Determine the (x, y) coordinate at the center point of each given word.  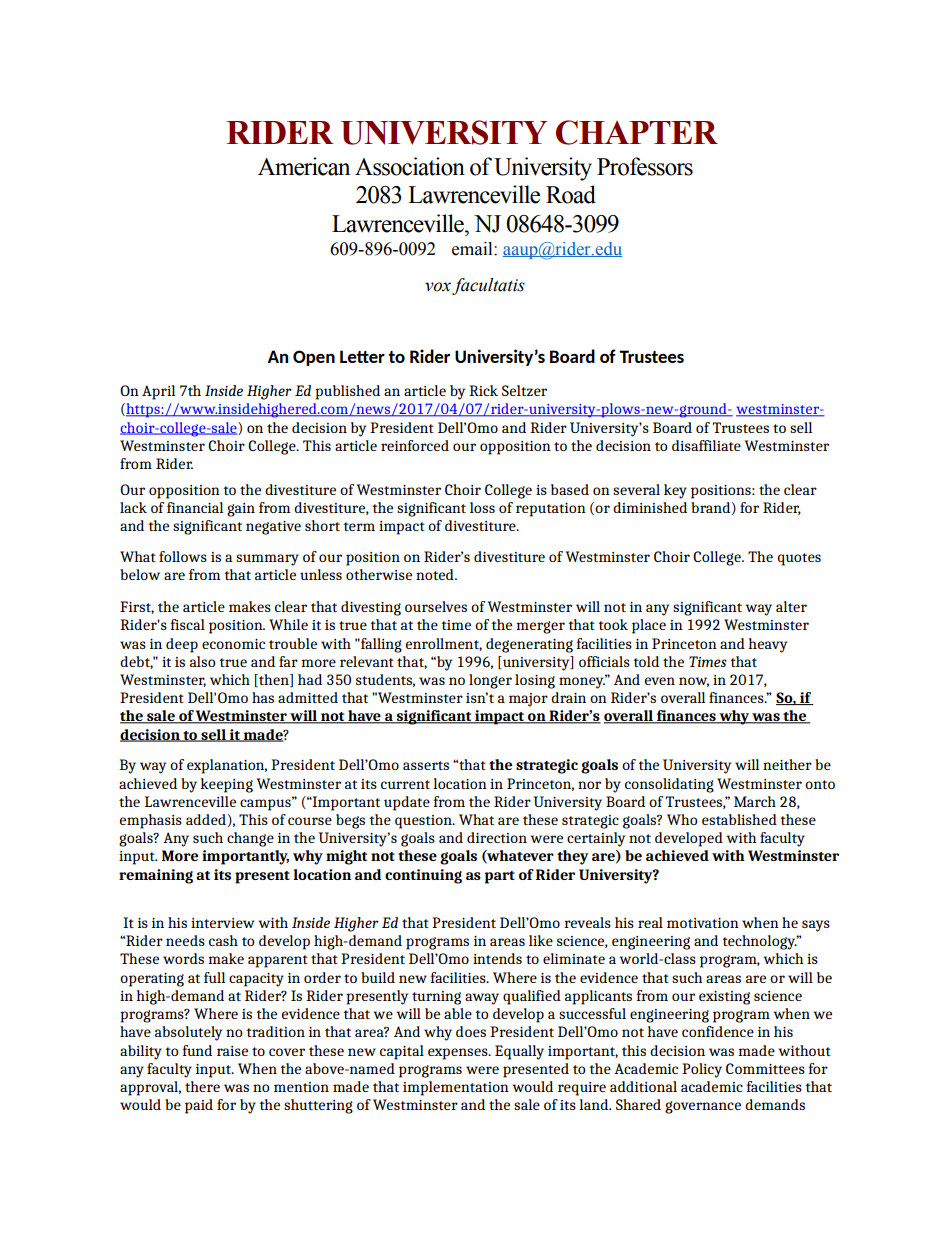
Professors (645, 166)
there (202, 1086)
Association (410, 166)
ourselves (436, 606)
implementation (456, 1088)
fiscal (187, 624)
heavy (767, 645)
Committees (765, 1068)
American (304, 166)
